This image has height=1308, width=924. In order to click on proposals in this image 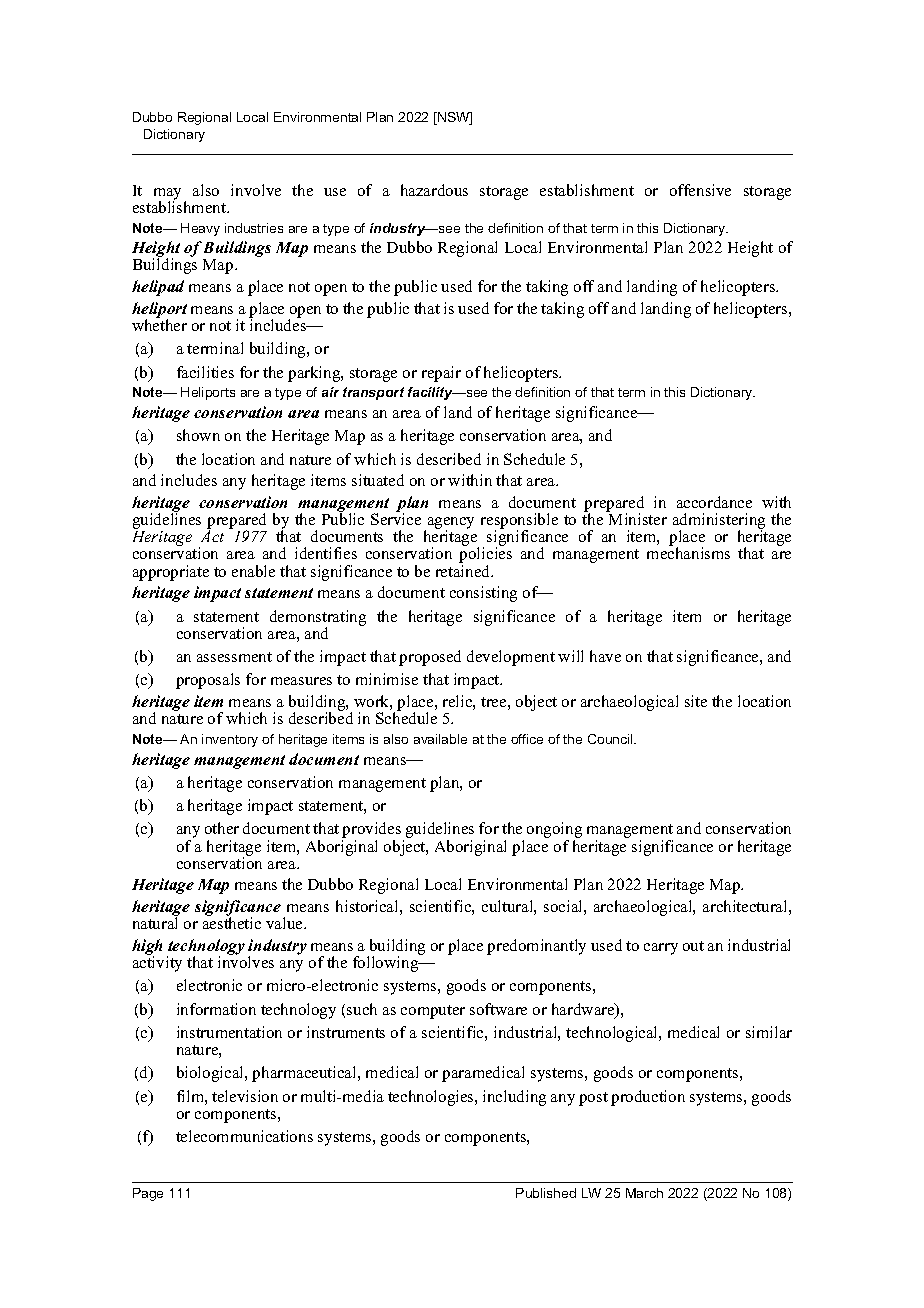, I will do `click(208, 681)`.
